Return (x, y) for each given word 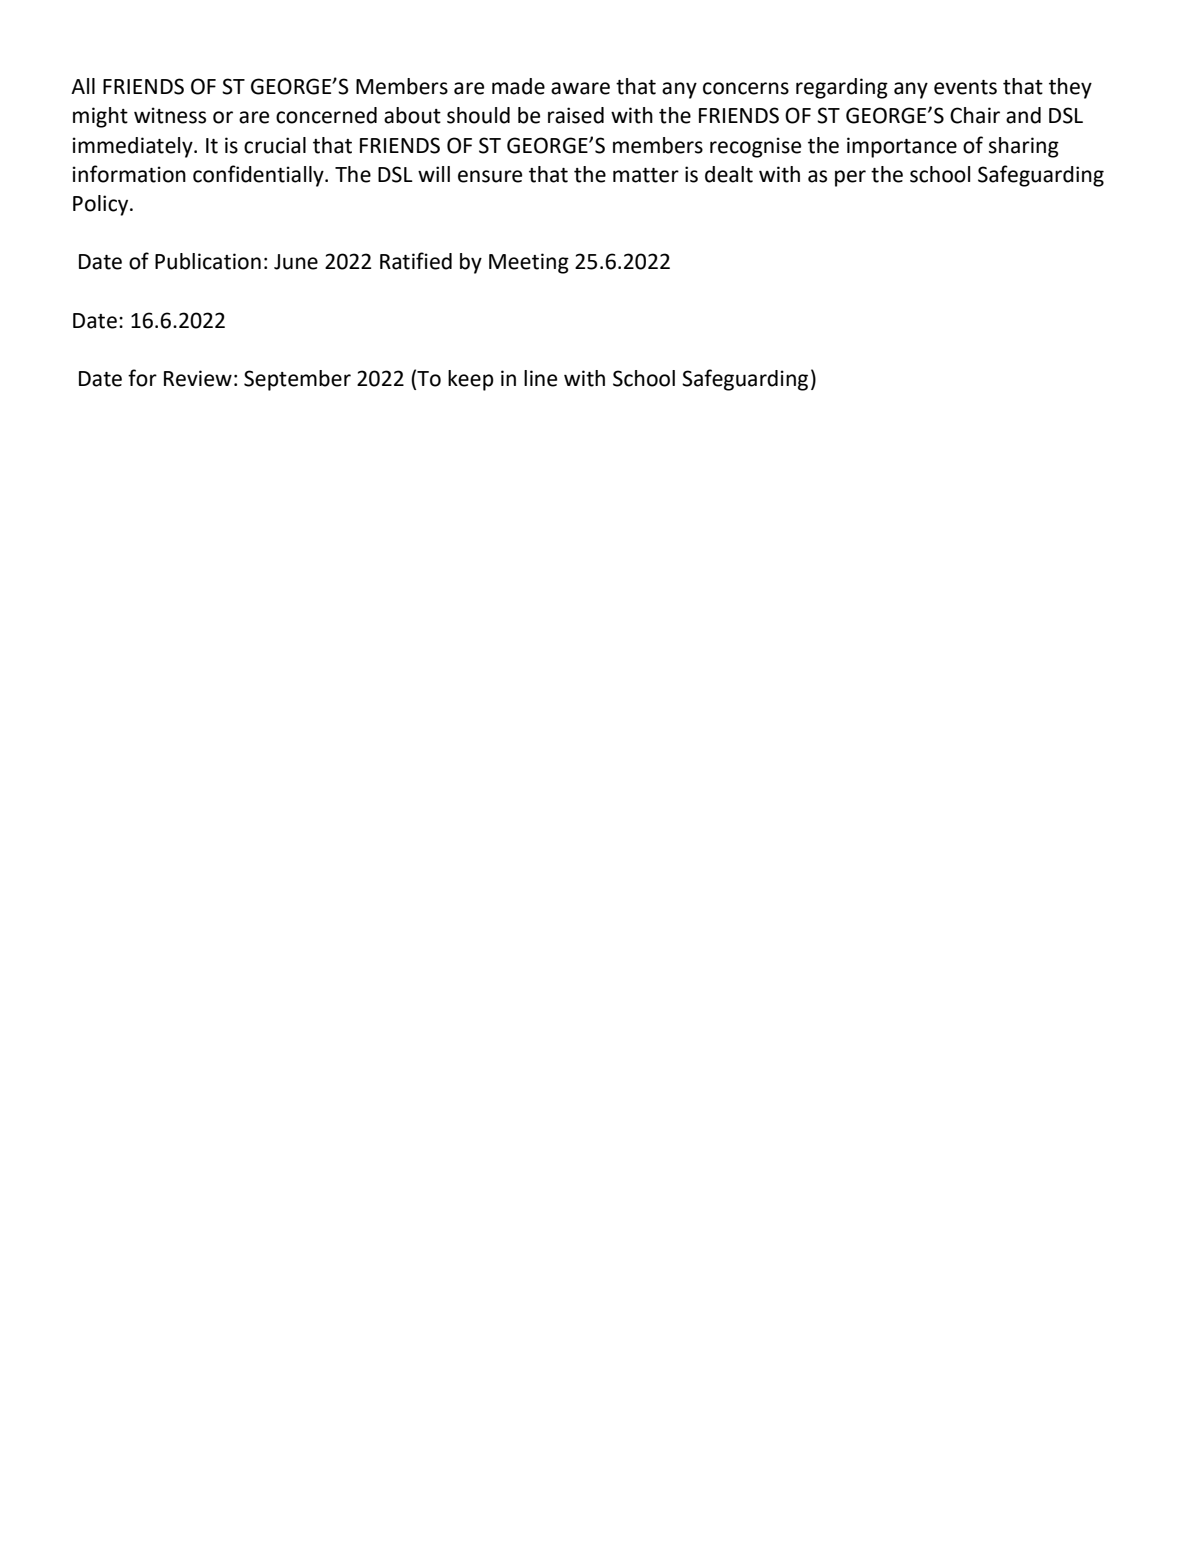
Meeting (529, 263)
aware (580, 88)
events (965, 87)
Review (198, 378)
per (850, 178)
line (540, 378)
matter (646, 175)
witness (170, 115)
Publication (208, 261)
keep (471, 380)
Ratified (416, 261)
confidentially (259, 176)
